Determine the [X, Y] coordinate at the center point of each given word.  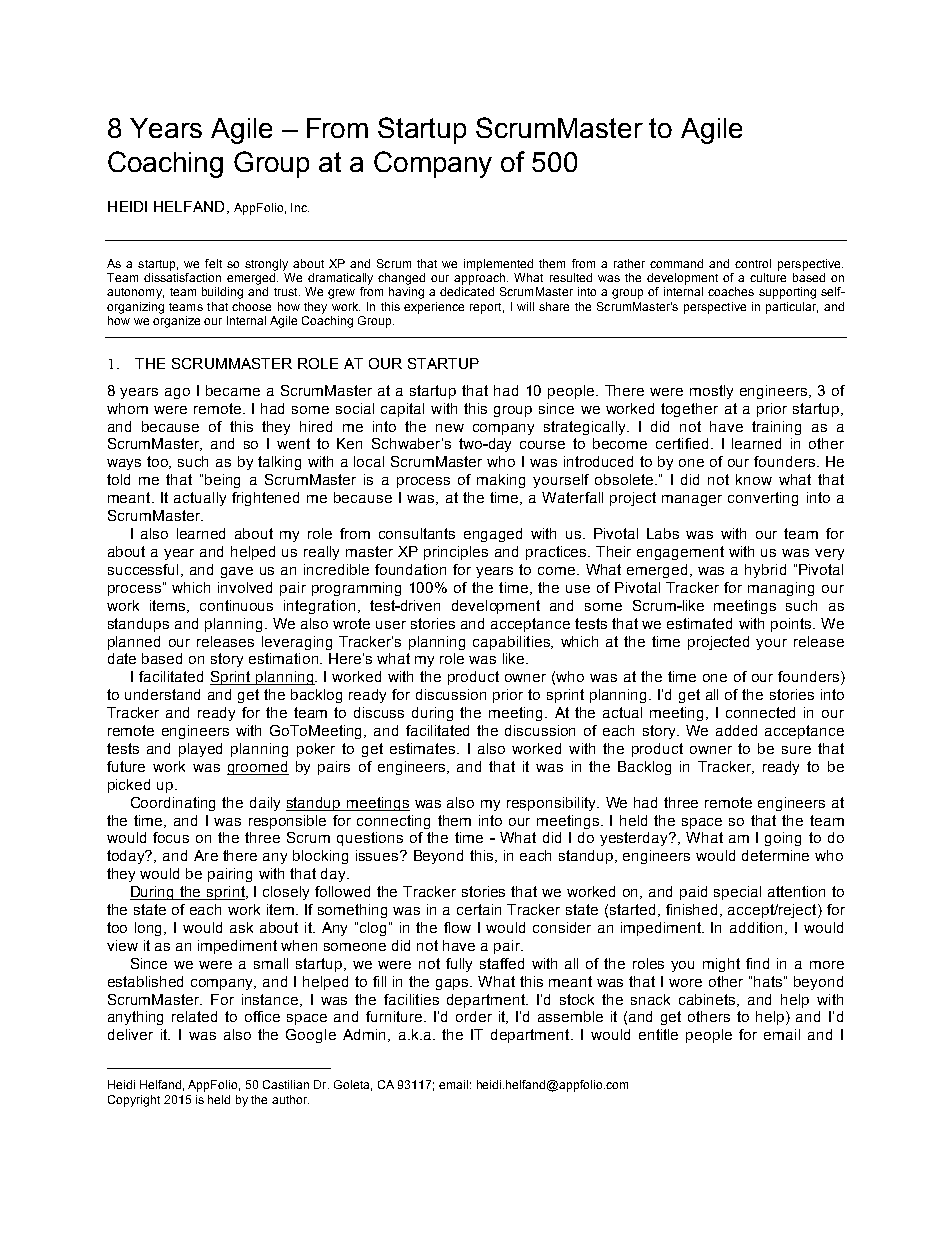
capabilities [512, 643]
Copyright [134, 1101]
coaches [731, 291]
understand [162, 694]
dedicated [467, 291]
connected [760, 712]
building [222, 293]
